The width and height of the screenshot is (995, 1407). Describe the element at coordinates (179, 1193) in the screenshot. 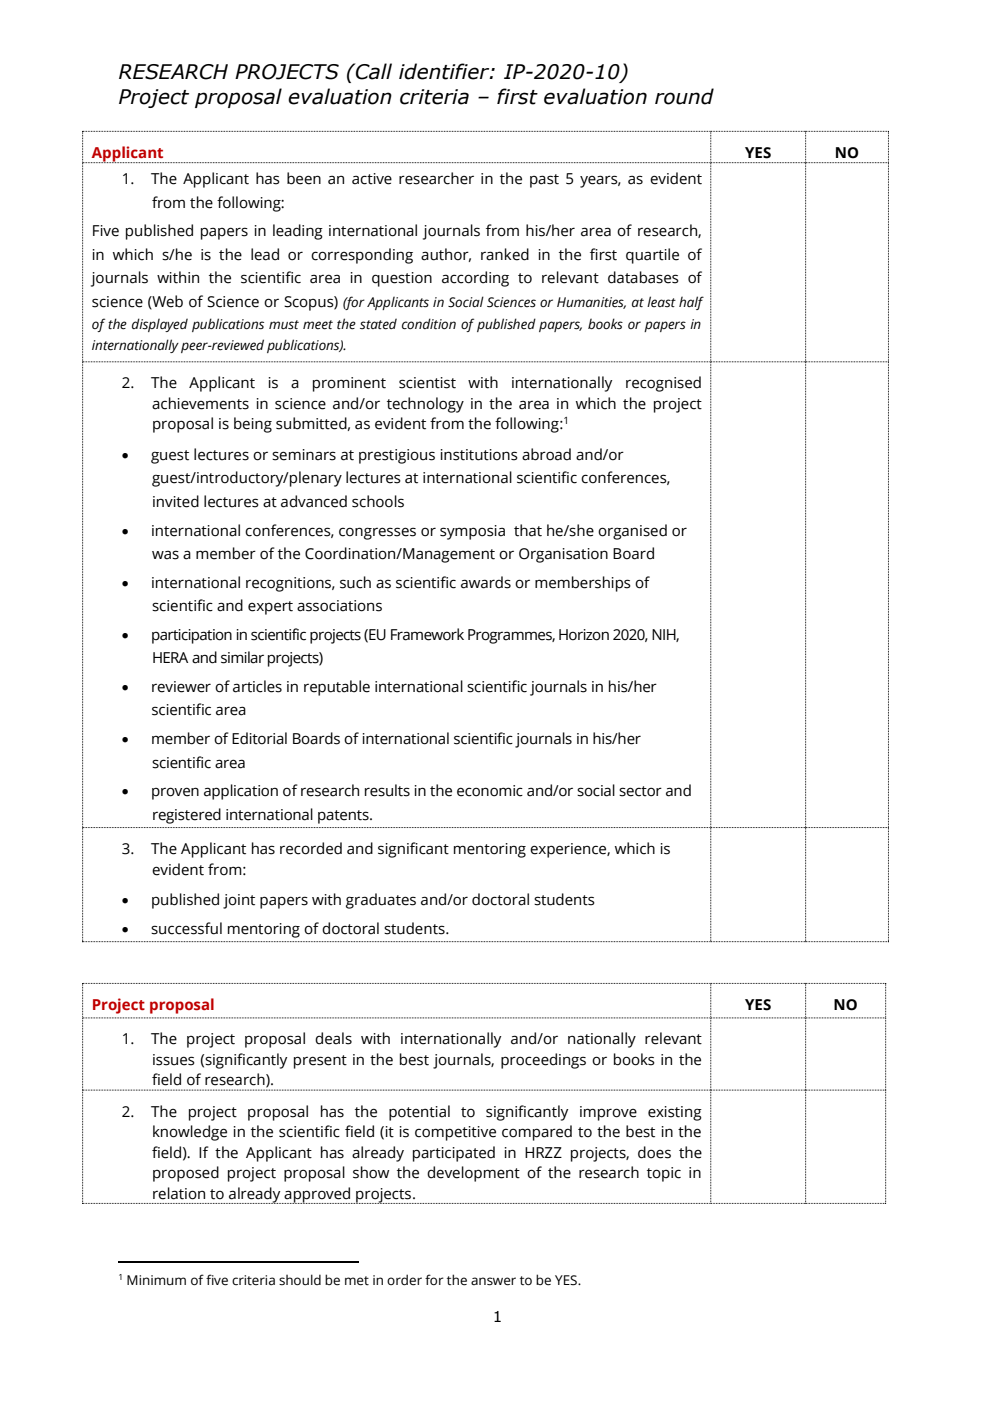

I see `relation` at that location.
